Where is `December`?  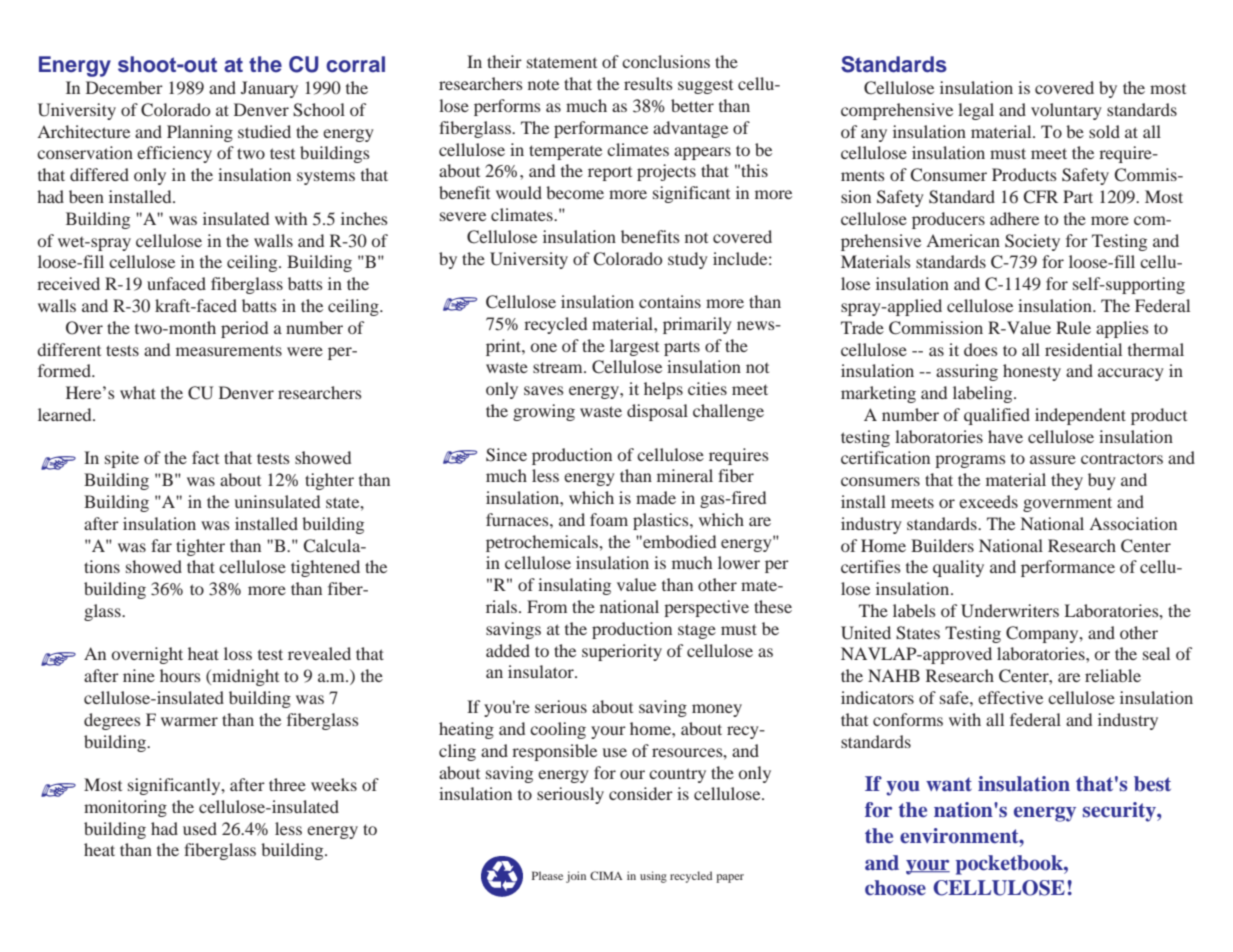
December is located at coordinates (124, 87).
